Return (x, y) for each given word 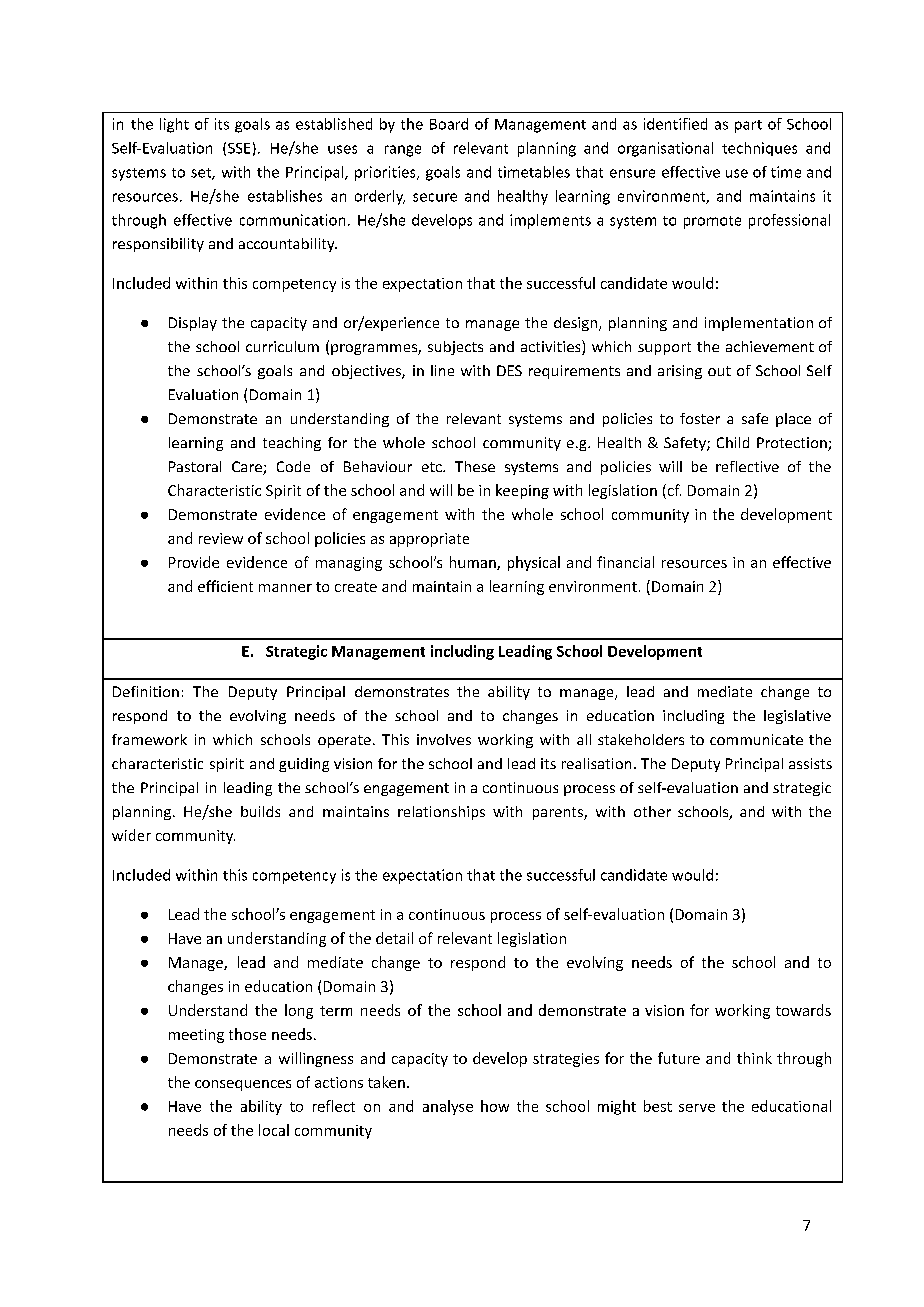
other (652, 811)
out (719, 371)
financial (625, 562)
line (442, 370)
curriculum (282, 346)
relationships (441, 813)
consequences (243, 1085)
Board (449, 124)
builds (260, 811)
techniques (759, 149)
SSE (239, 148)
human (474, 563)
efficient (225, 586)
